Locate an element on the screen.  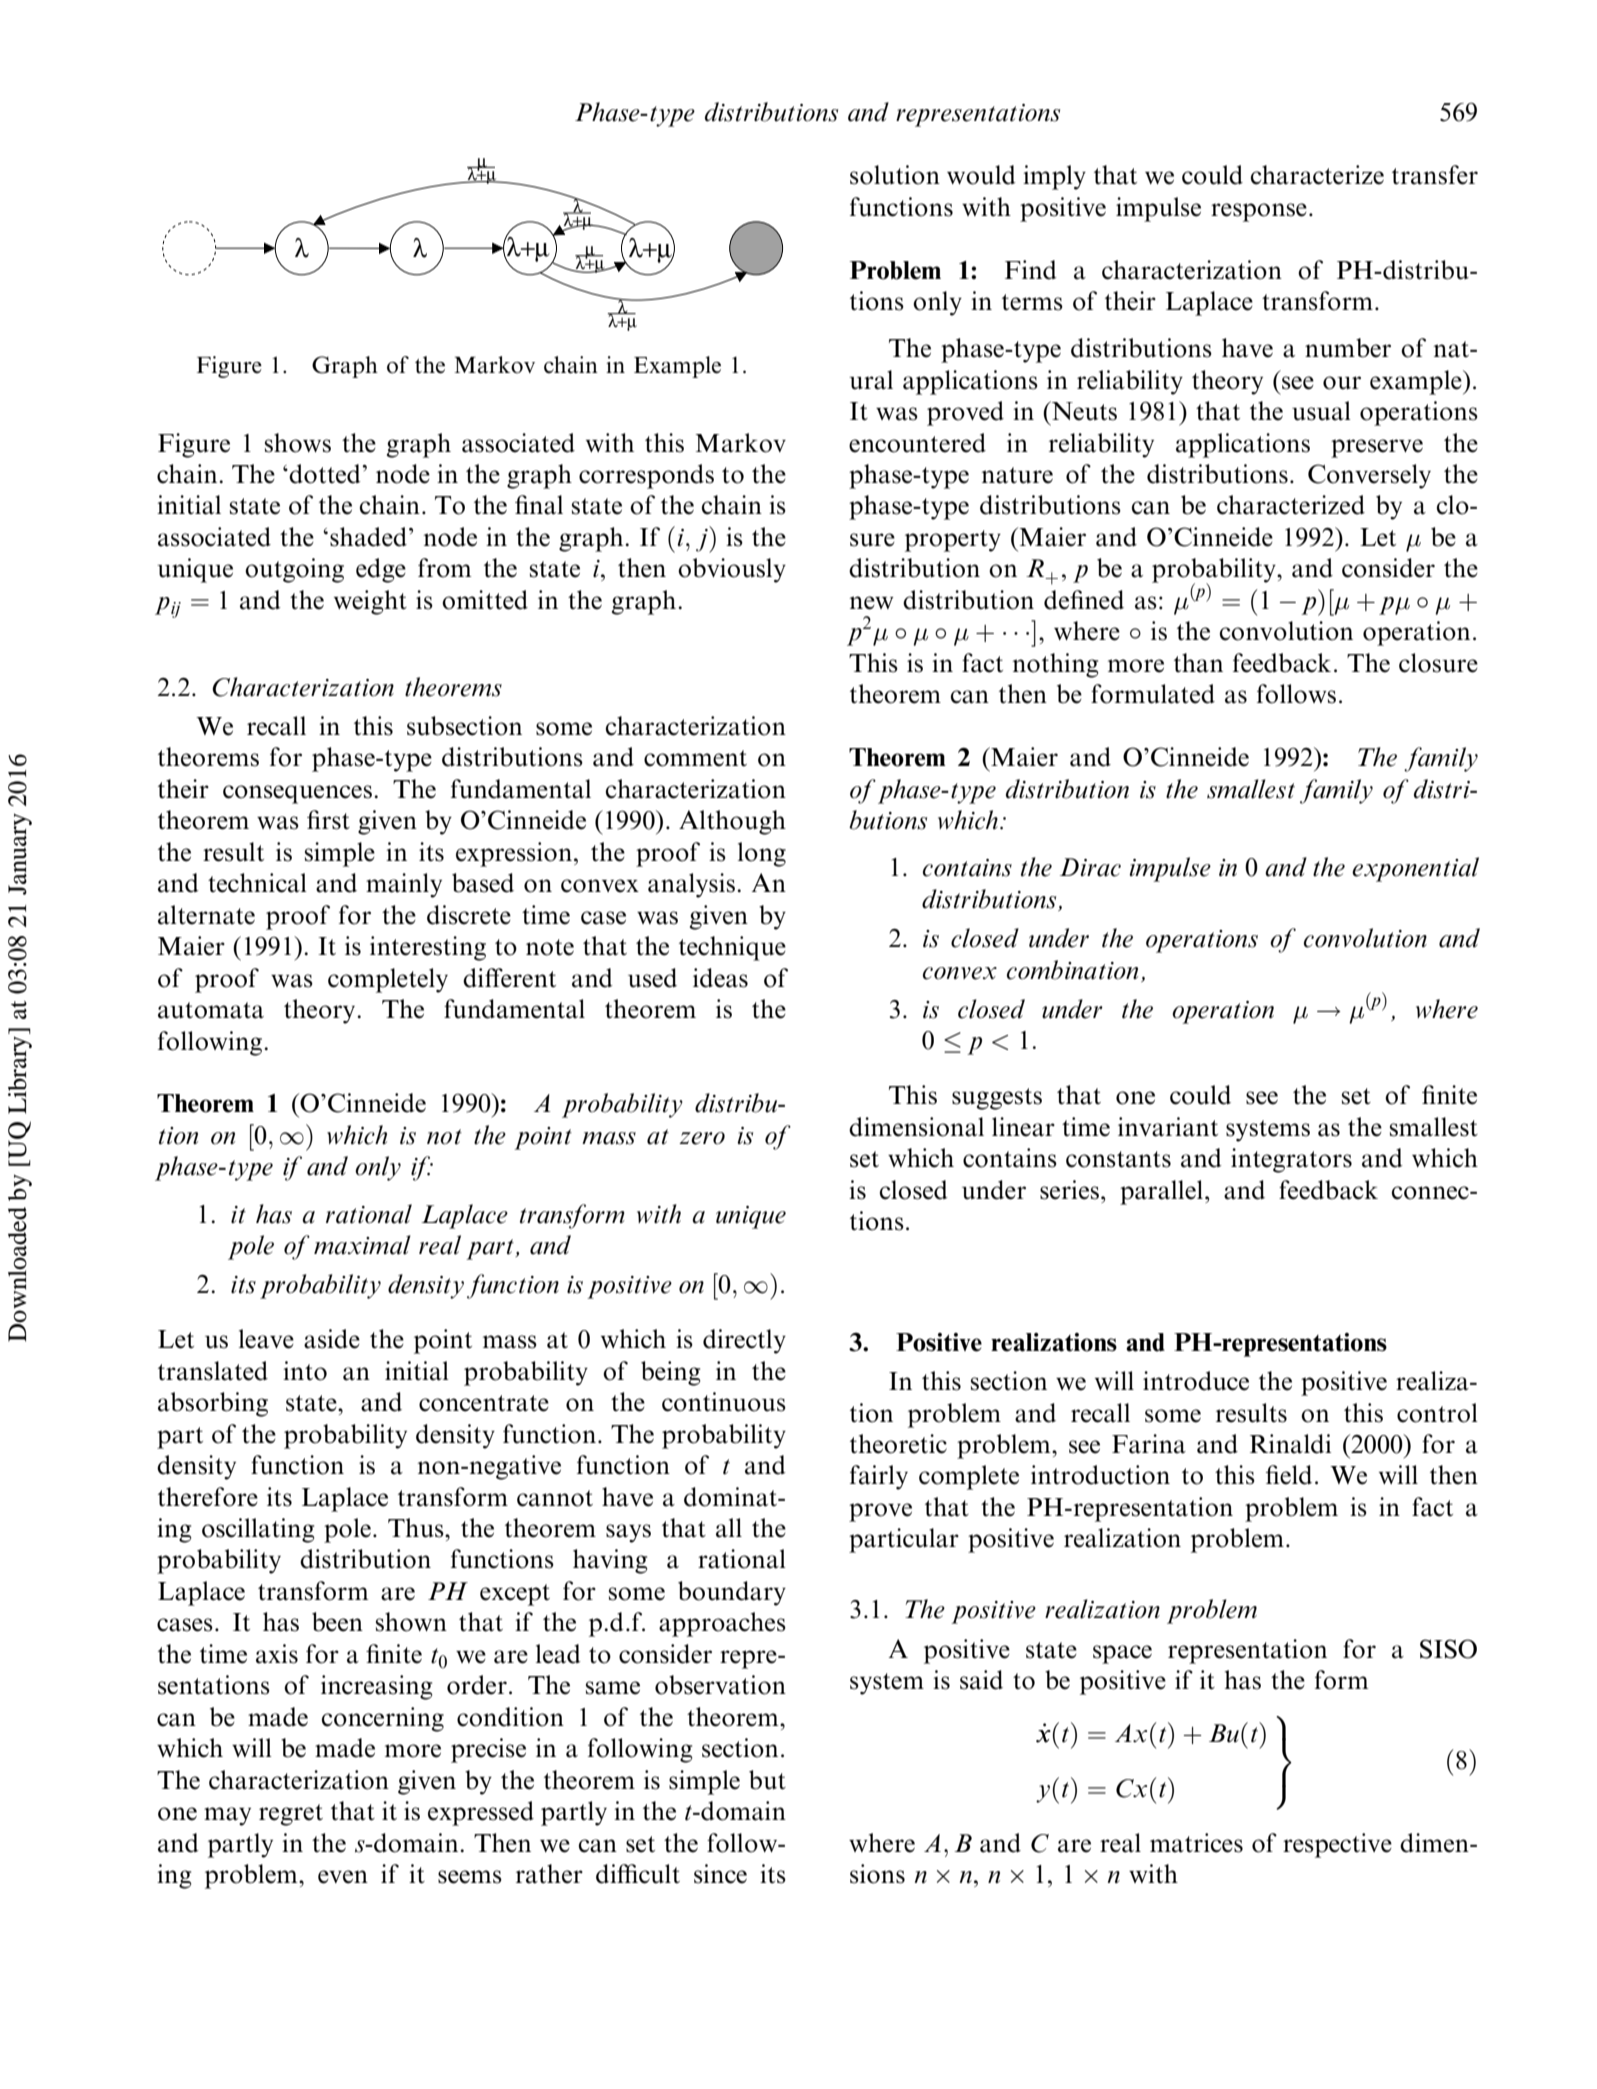
regret is located at coordinates (291, 1815).
